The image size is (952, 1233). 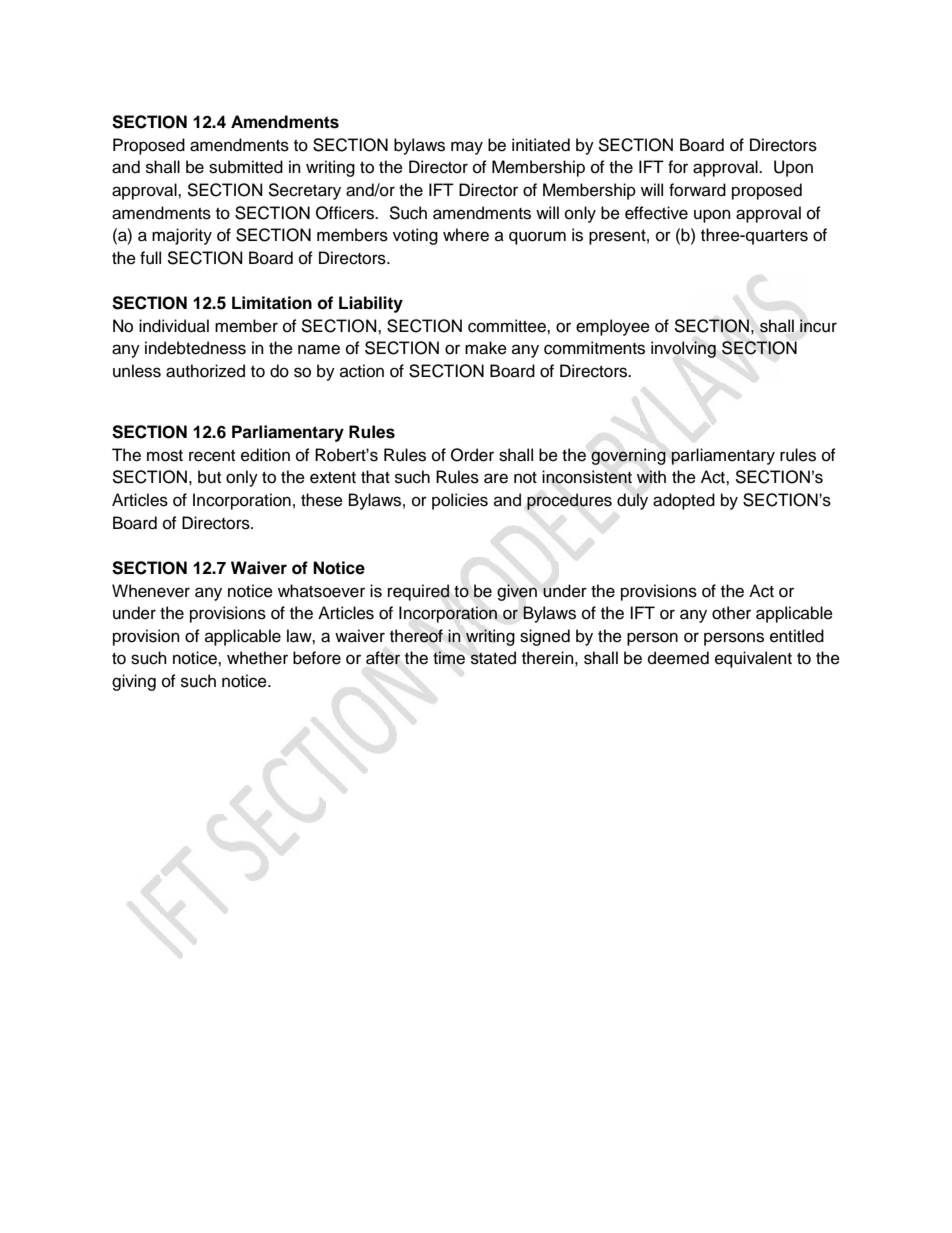 I want to click on where, so click(x=466, y=235).
